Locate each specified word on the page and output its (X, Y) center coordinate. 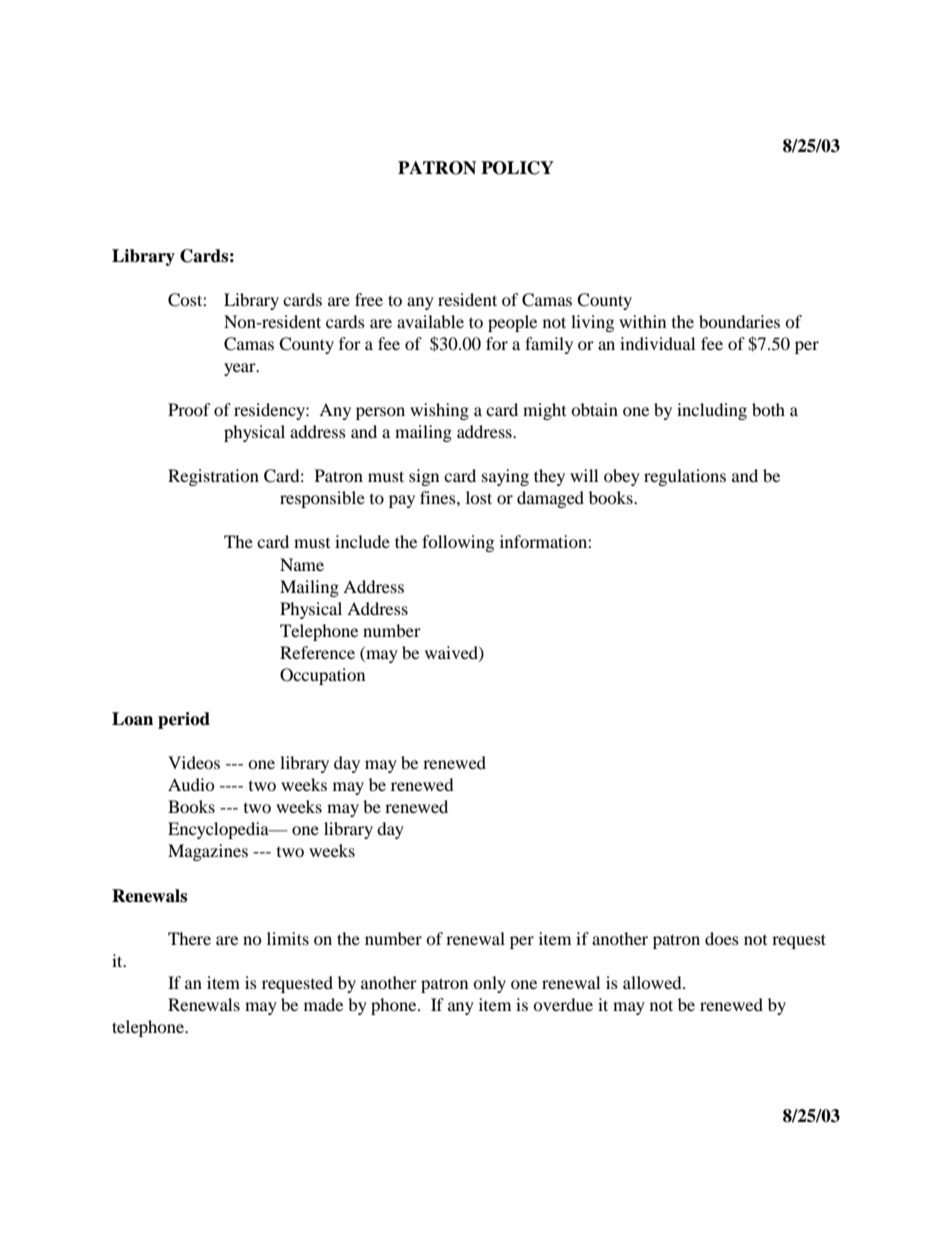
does (722, 938)
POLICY (517, 168)
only (489, 984)
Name (302, 564)
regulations (685, 477)
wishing (439, 411)
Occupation (322, 676)
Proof (189, 409)
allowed (653, 982)
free (369, 299)
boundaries (739, 321)
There (189, 938)
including (712, 411)
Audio (191, 784)
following (458, 543)
